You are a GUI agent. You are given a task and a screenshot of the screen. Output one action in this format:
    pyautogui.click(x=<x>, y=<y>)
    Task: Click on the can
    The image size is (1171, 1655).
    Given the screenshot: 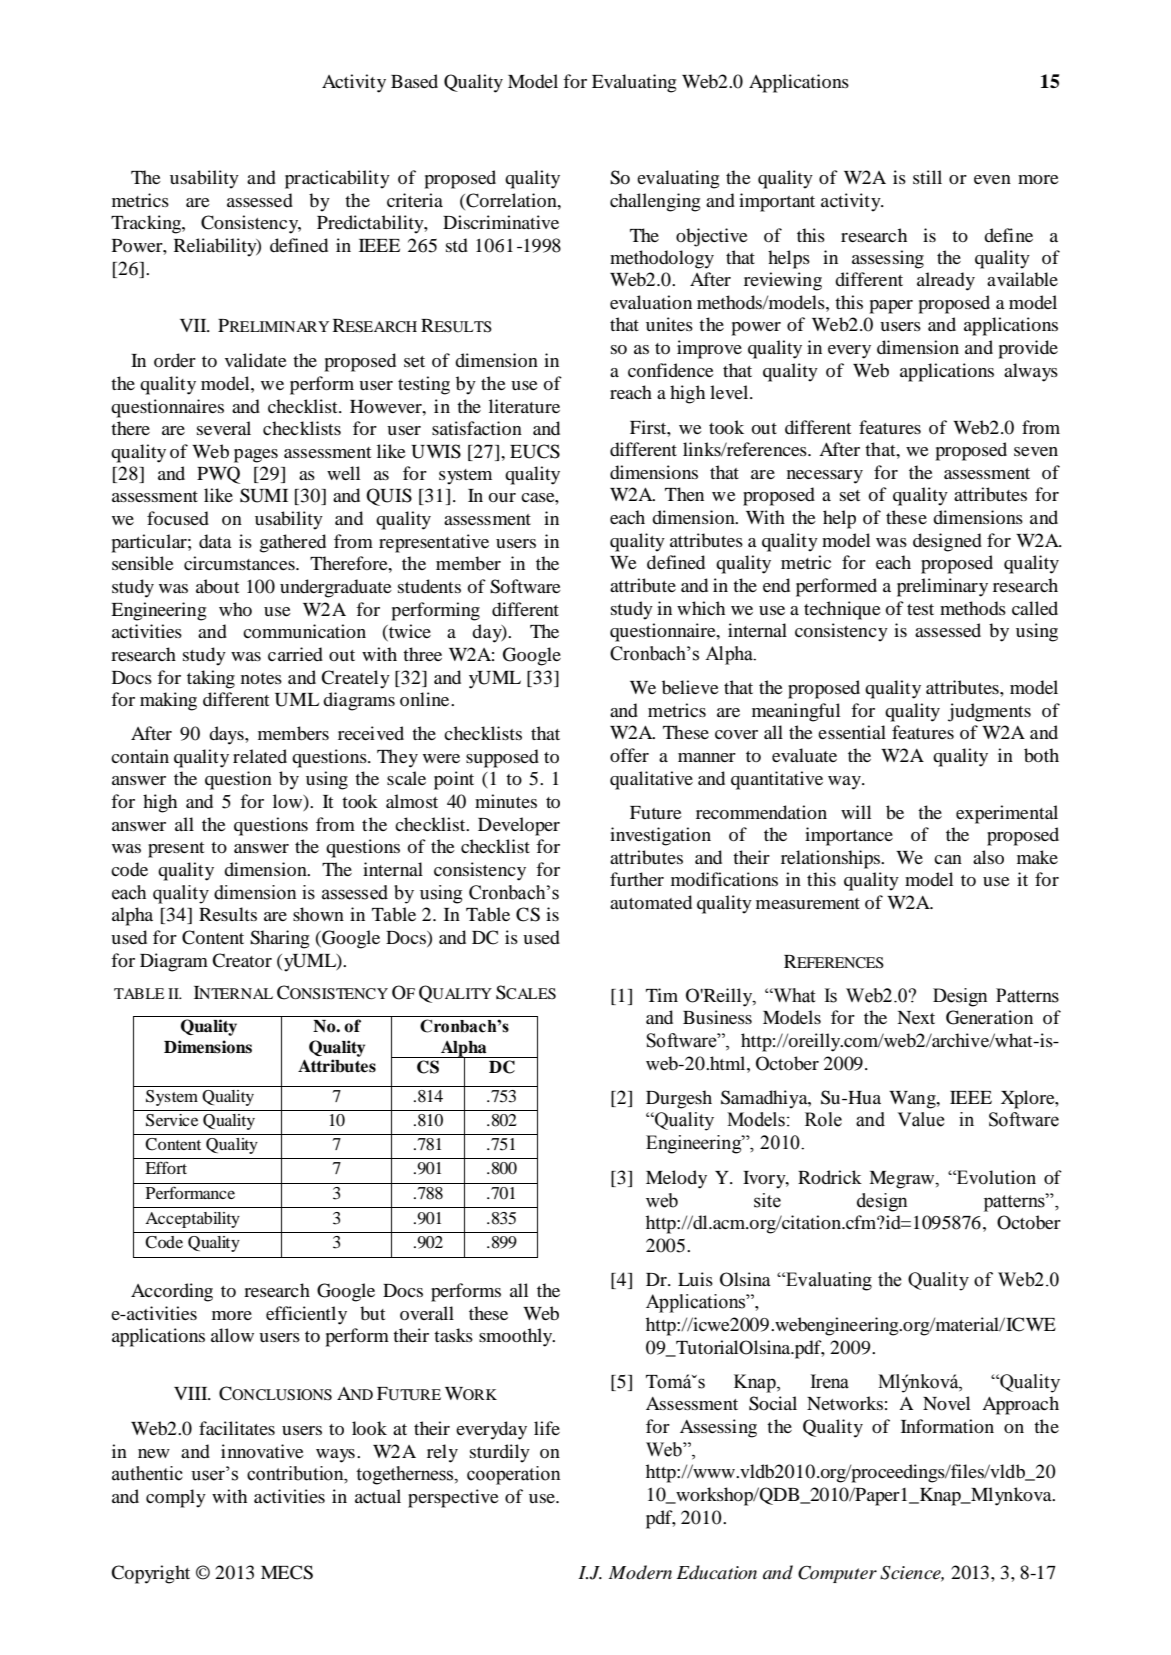 What is the action you would take?
    pyautogui.click(x=948, y=859)
